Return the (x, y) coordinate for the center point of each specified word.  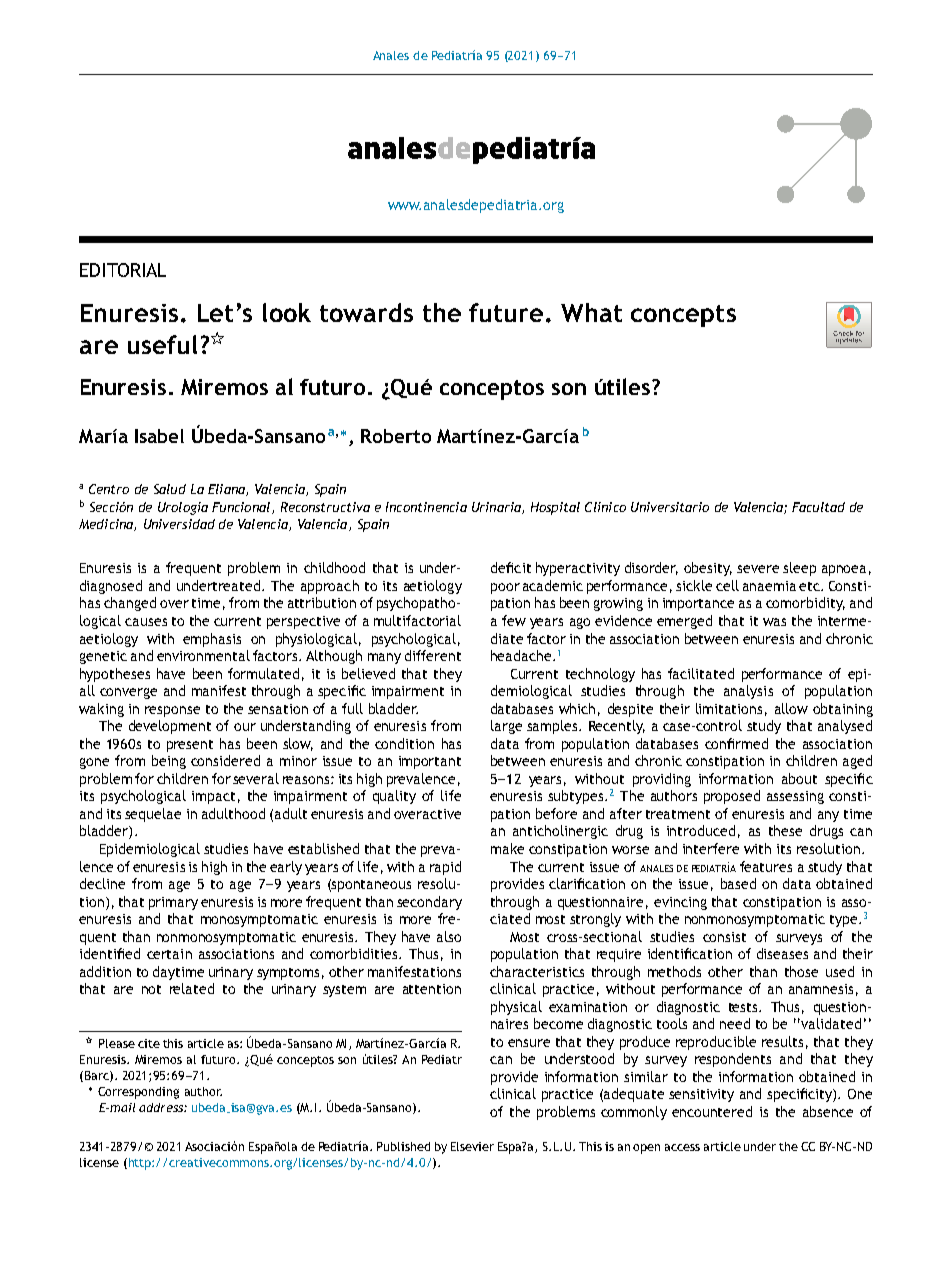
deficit (511, 567)
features (766, 866)
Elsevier (472, 1146)
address (162, 1107)
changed (130, 604)
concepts (683, 316)
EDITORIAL (123, 270)
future (506, 312)
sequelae (153, 815)
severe (758, 569)
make (507, 848)
